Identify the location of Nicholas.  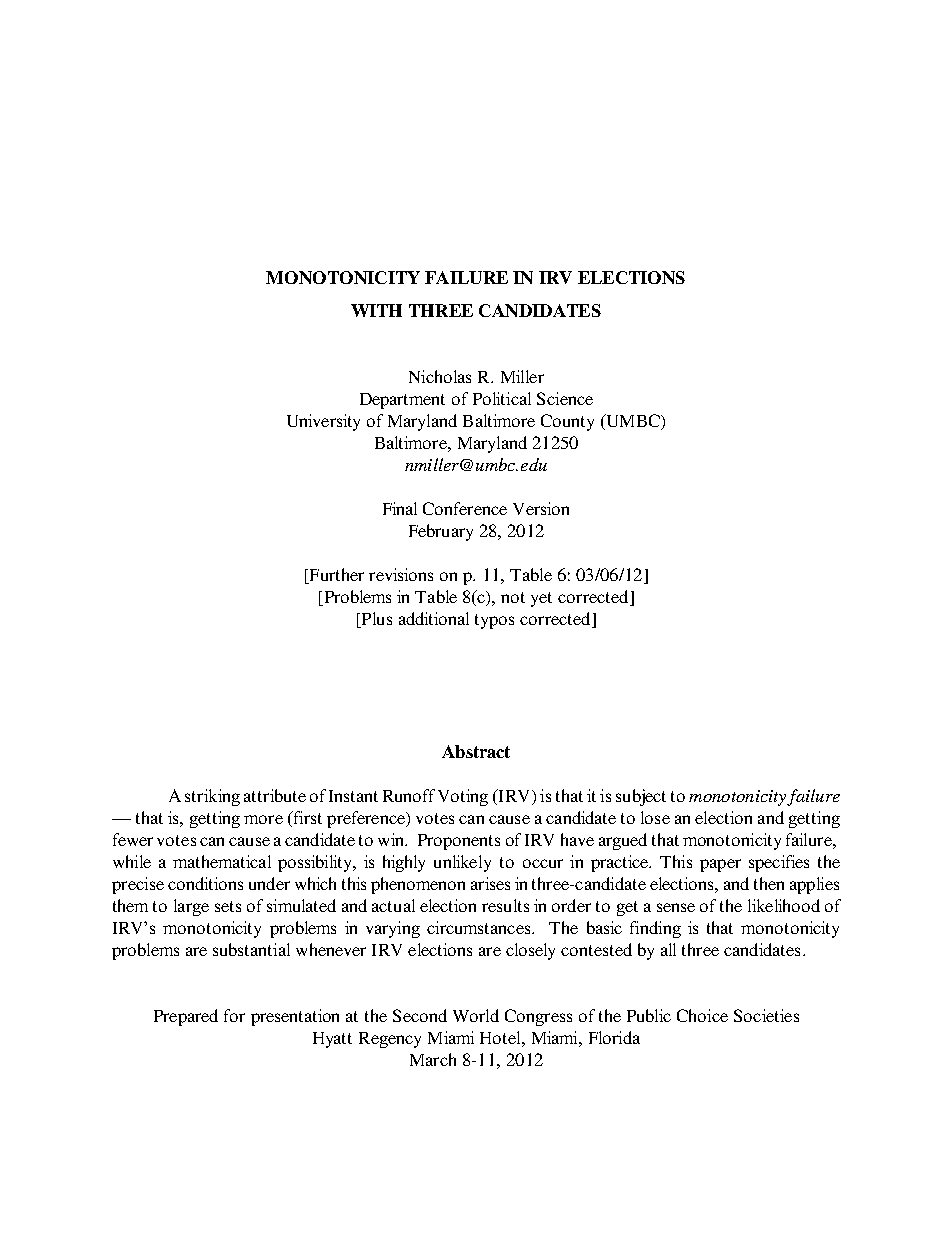
(440, 376).
